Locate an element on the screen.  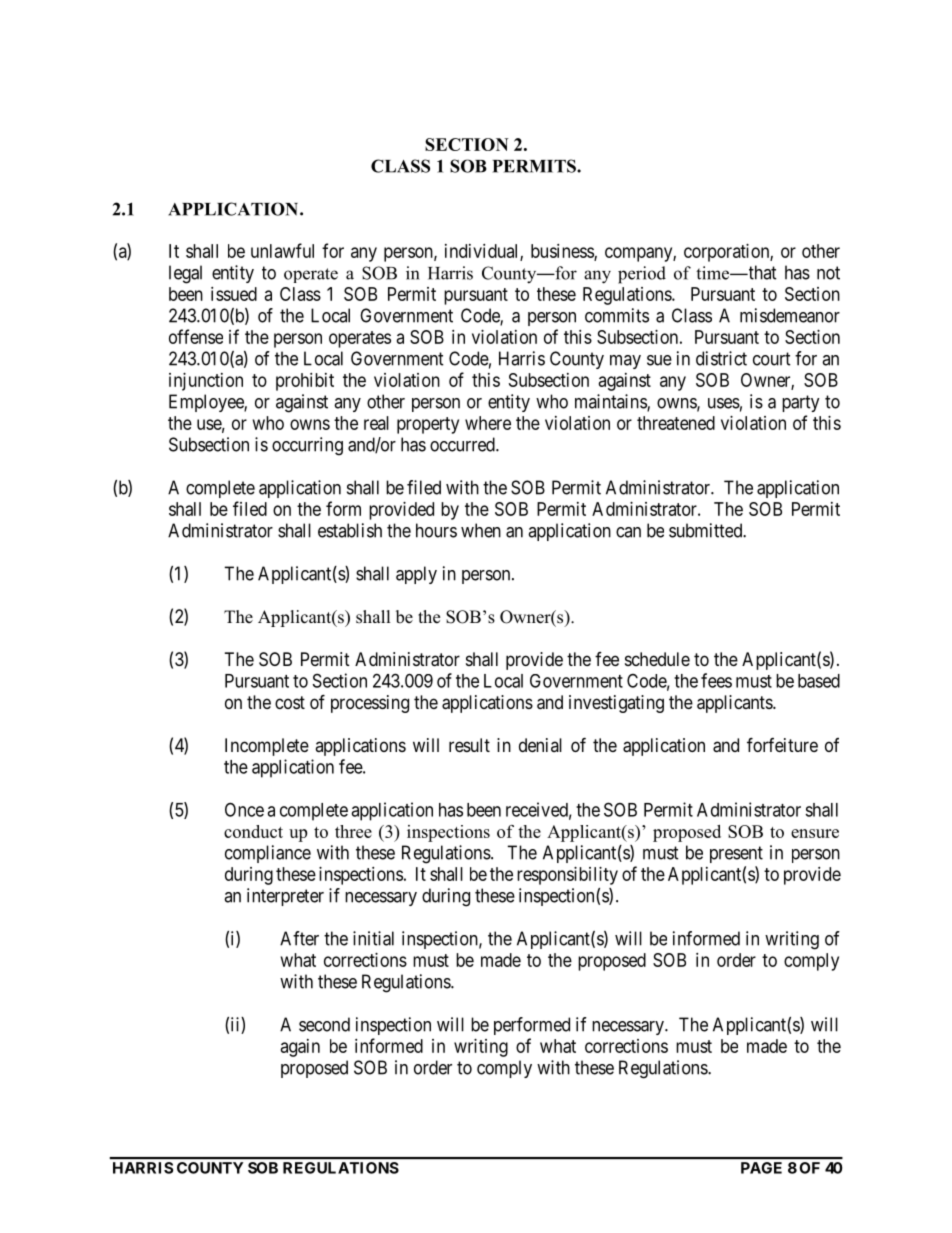
second is located at coordinates (324, 1024).
